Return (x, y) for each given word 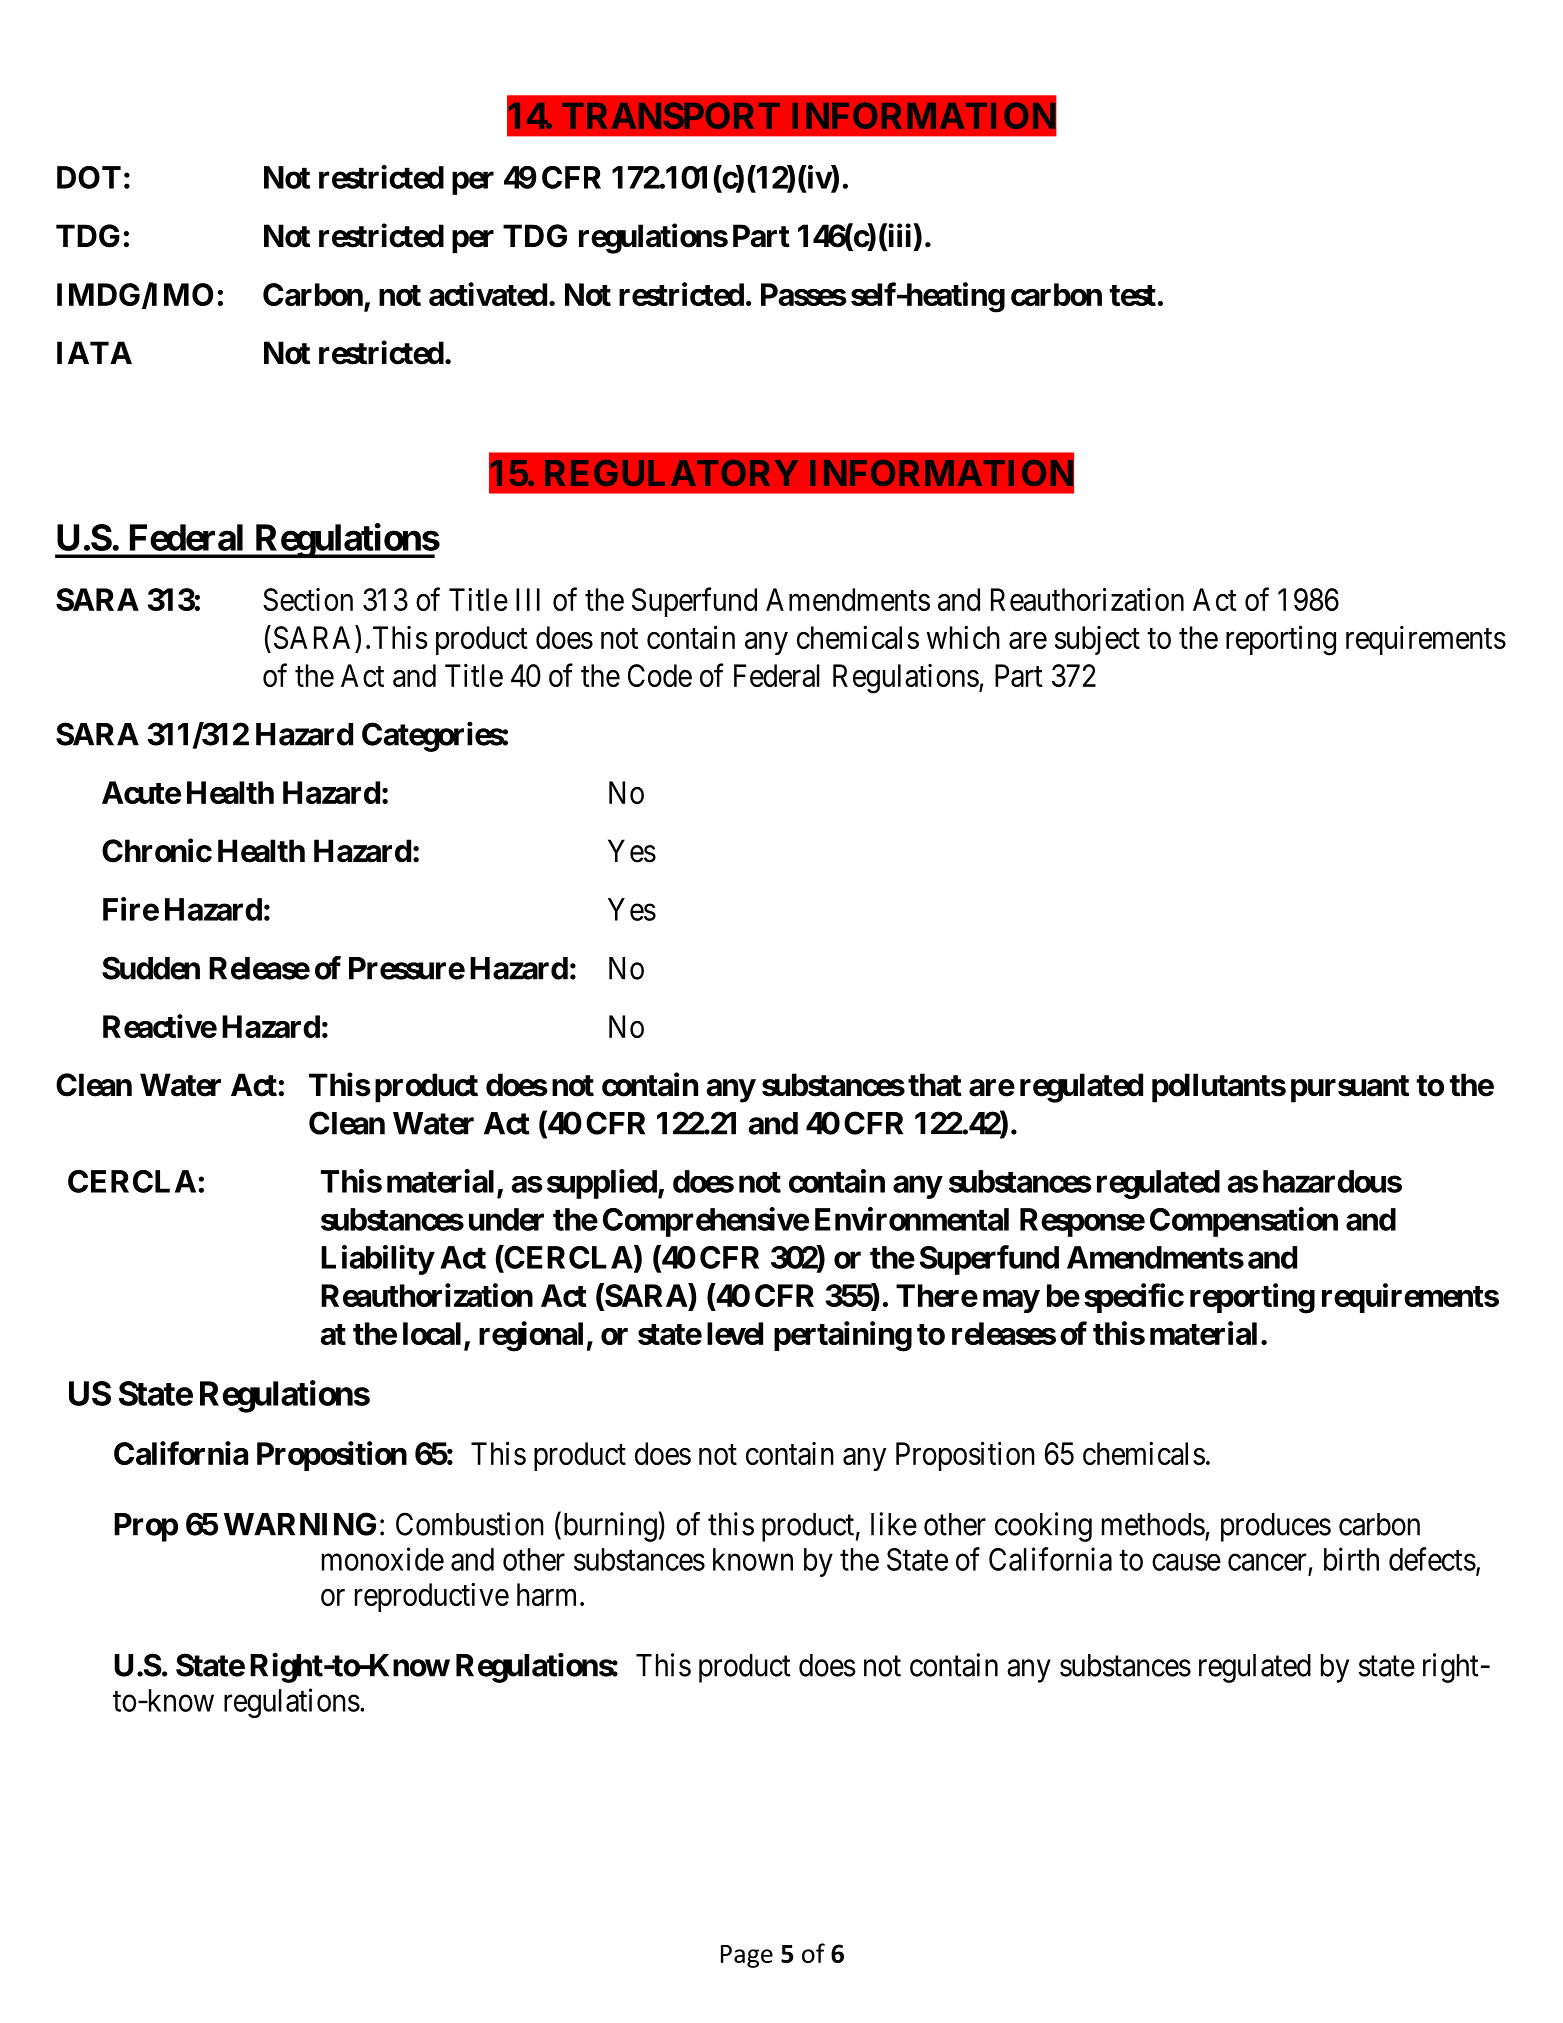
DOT (89, 177)
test (1132, 295)
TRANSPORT (671, 115)
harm (549, 1594)
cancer (1267, 1562)
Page (747, 1956)
